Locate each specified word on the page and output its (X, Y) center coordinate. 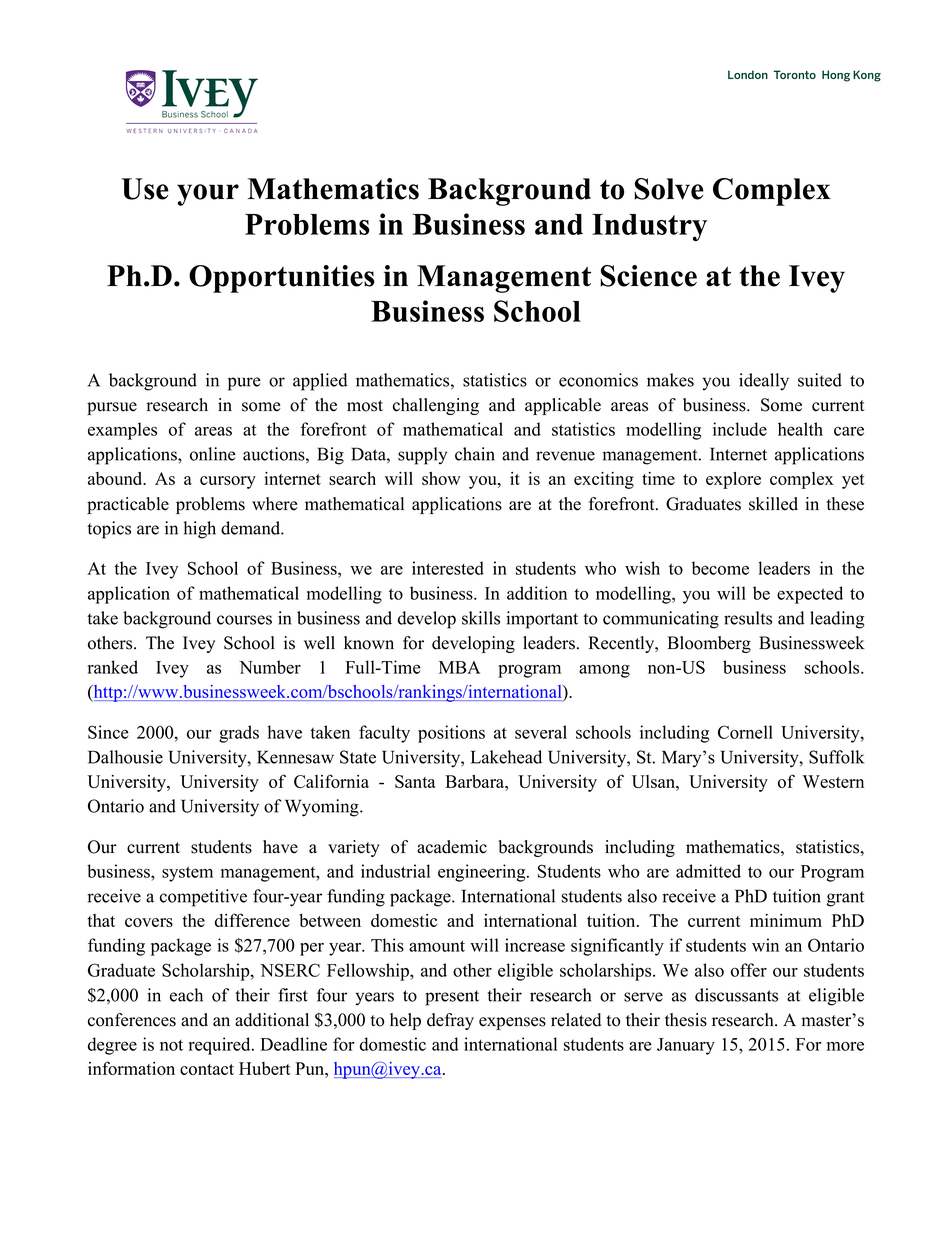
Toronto (795, 74)
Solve (669, 189)
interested (448, 568)
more (845, 1046)
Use (145, 189)
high (199, 530)
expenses (512, 1023)
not (171, 1045)
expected (810, 595)
